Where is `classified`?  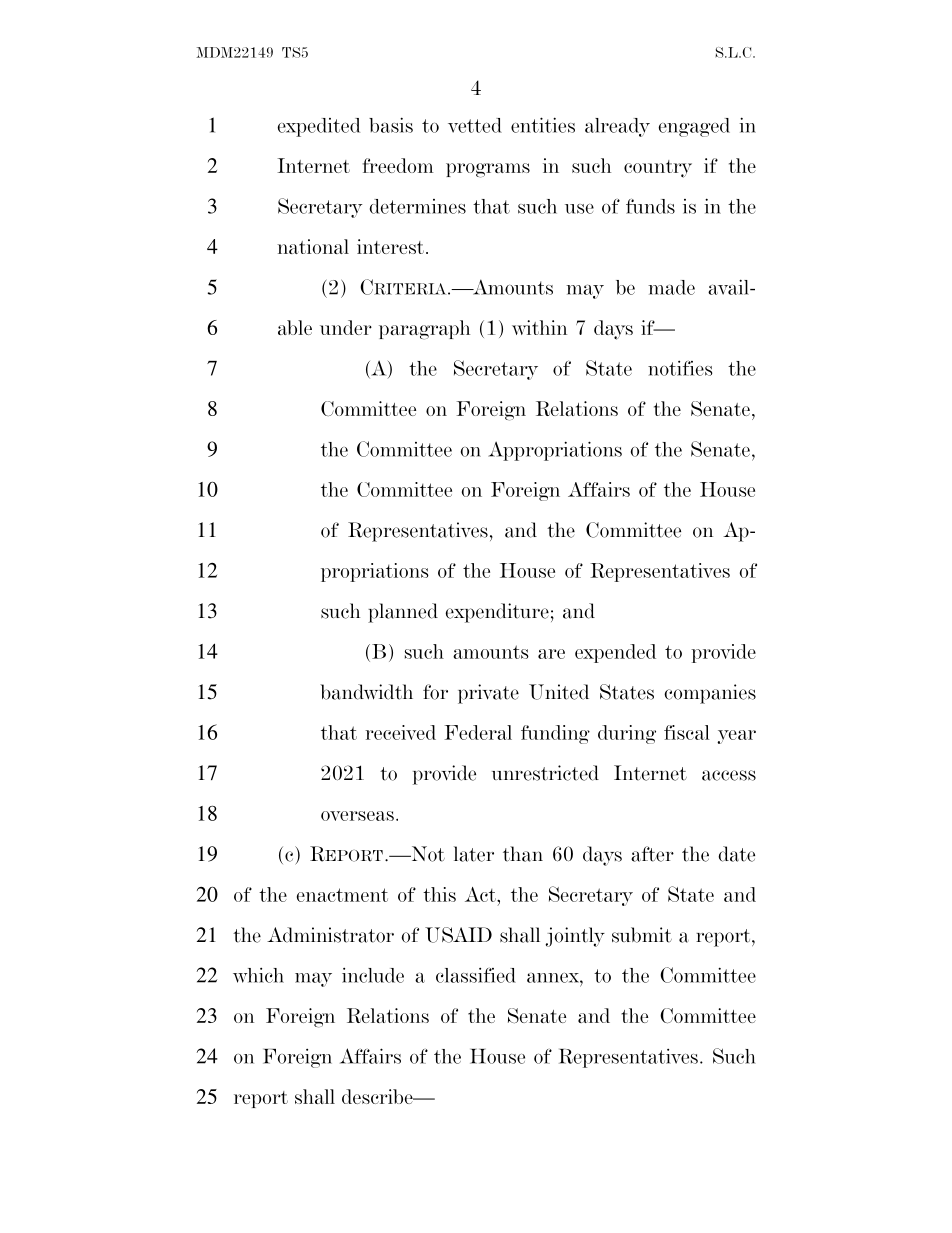
classified is located at coordinates (476, 975).
